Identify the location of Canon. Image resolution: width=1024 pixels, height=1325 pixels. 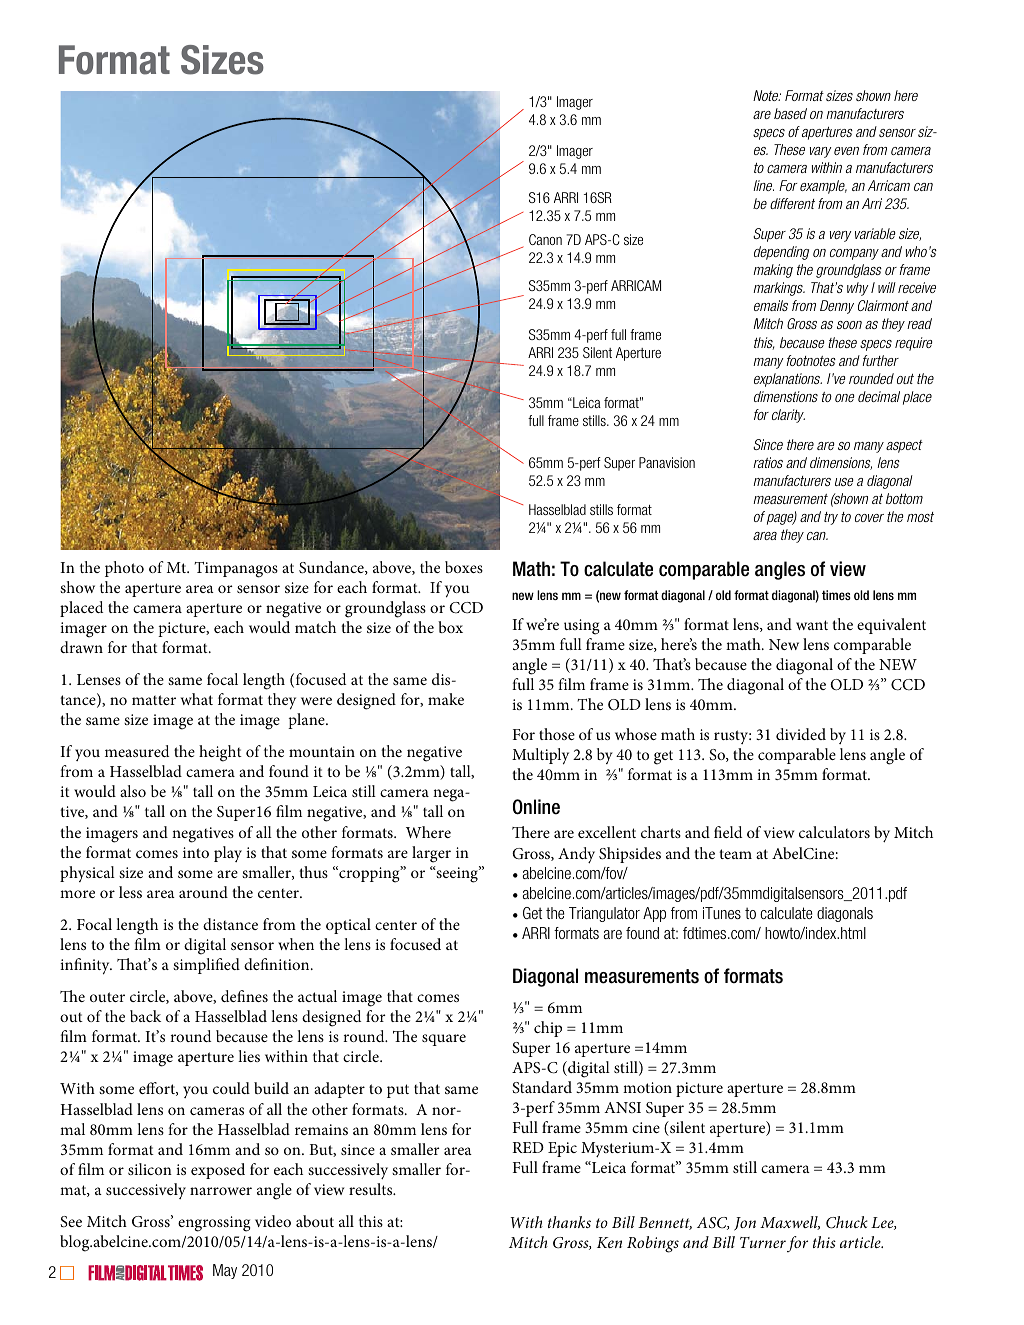
(545, 239).
